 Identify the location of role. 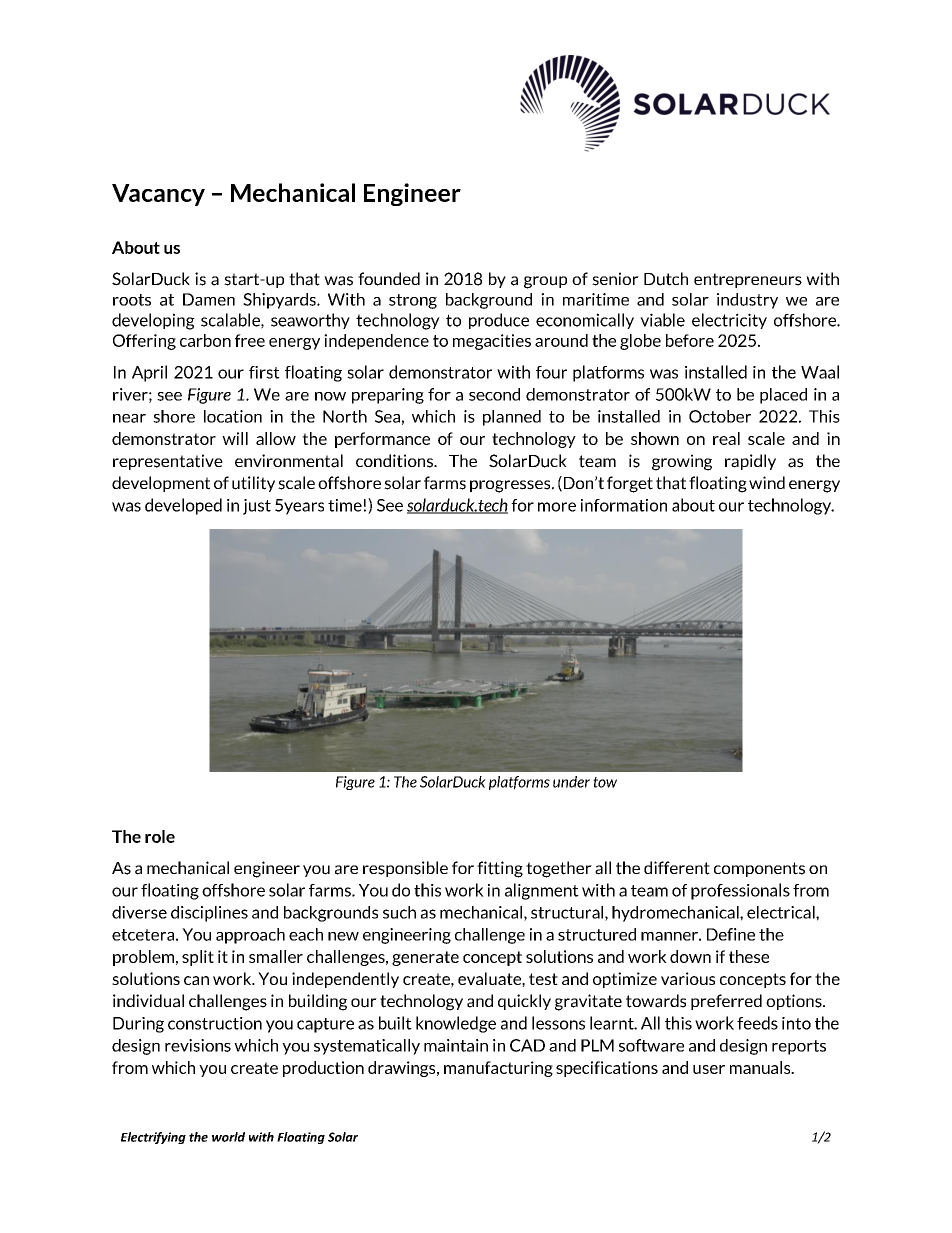
(160, 836).
